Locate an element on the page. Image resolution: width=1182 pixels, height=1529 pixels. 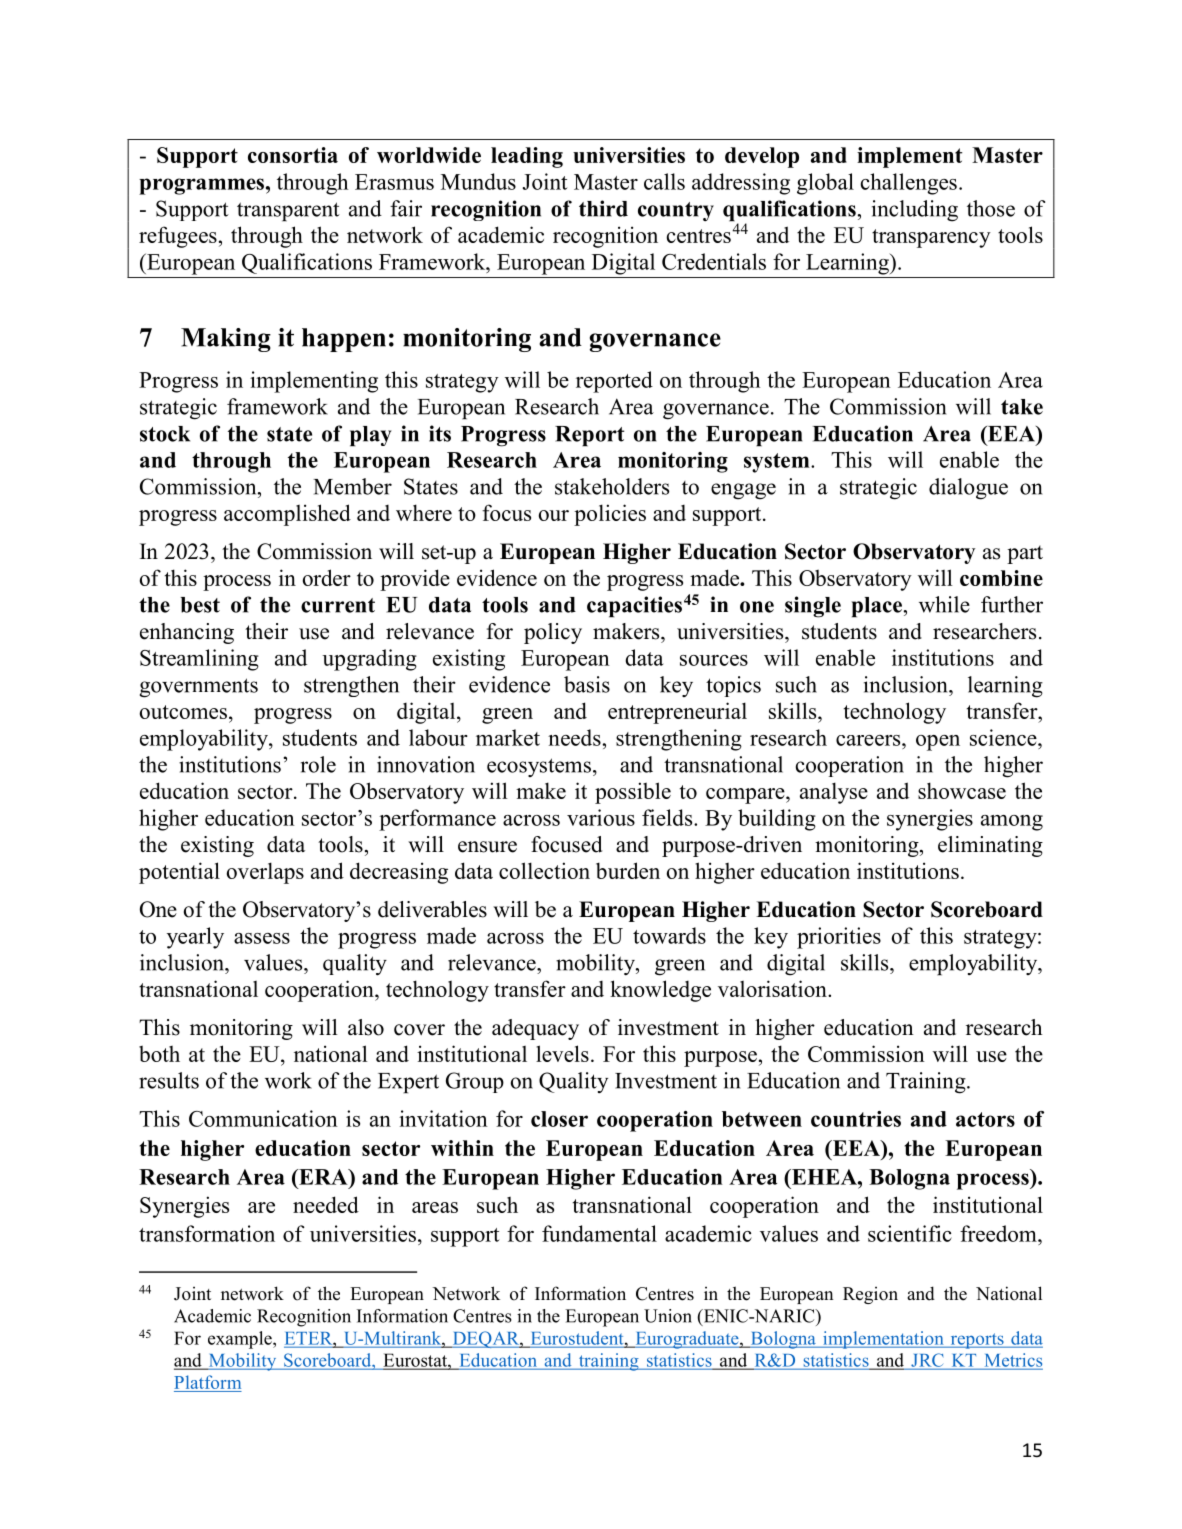
challenges is located at coordinates (909, 184).
